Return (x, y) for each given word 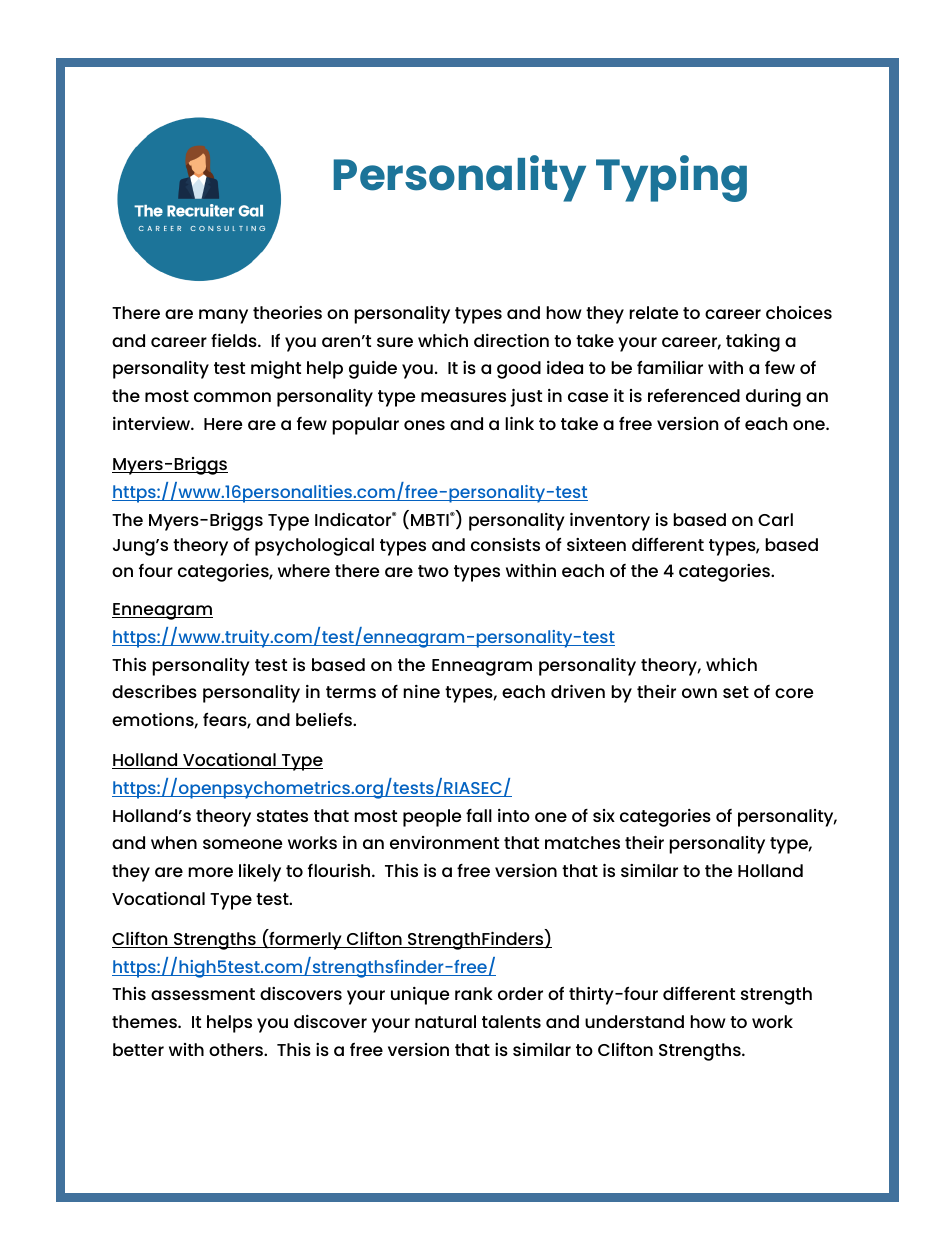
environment (444, 842)
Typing (671, 178)
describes (154, 691)
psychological (314, 547)
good (519, 370)
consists (505, 544)
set (736, 692)
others (237, 1049)
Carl (775, 519)
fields (235, 340)
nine (421, 691)
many (223, 316)
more (210, 872)
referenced (694, 395)
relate (653, 312)
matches (582, 842)
